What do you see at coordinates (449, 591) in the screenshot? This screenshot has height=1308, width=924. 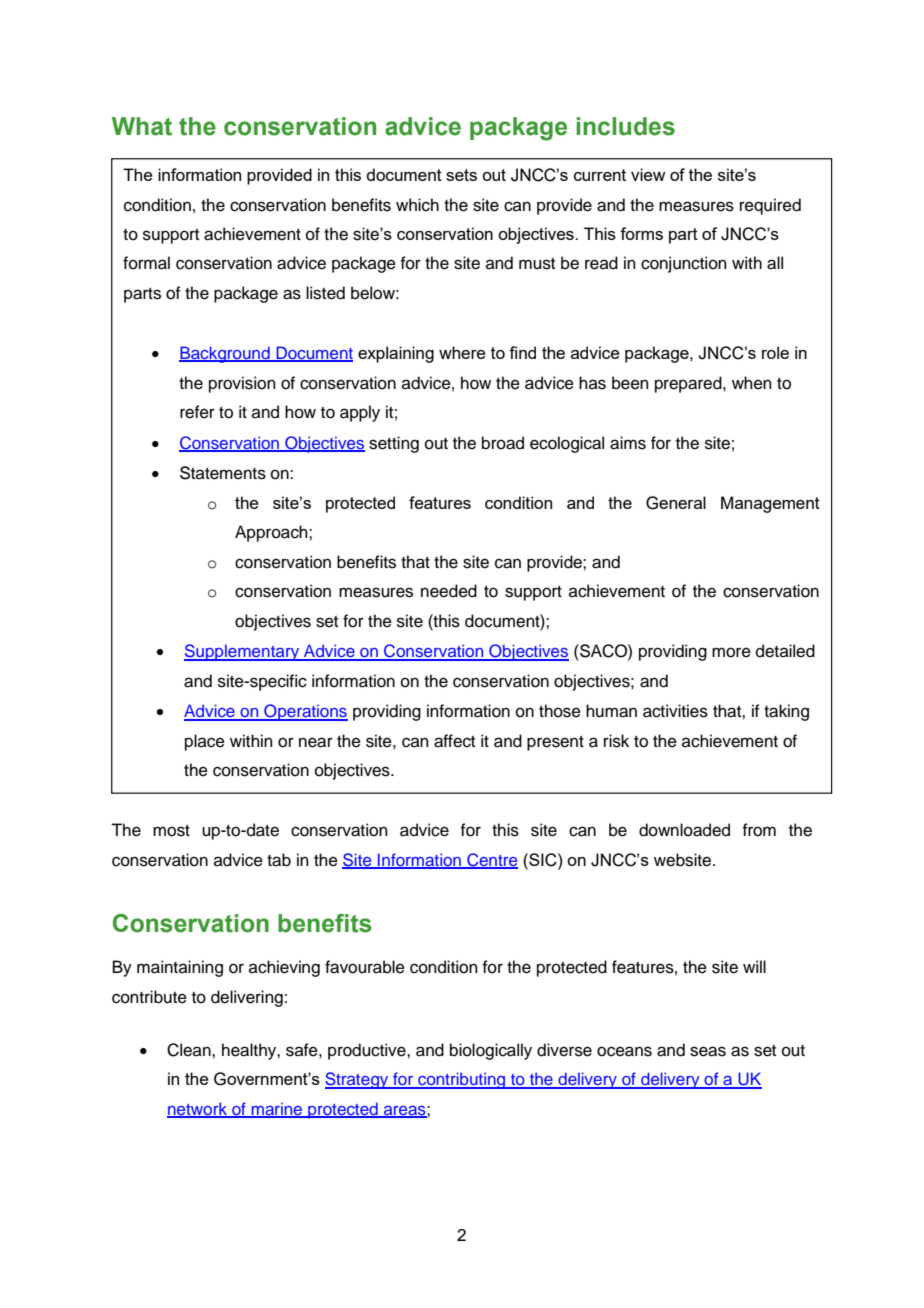 I see `needed` at bounding box center [449, 591].
